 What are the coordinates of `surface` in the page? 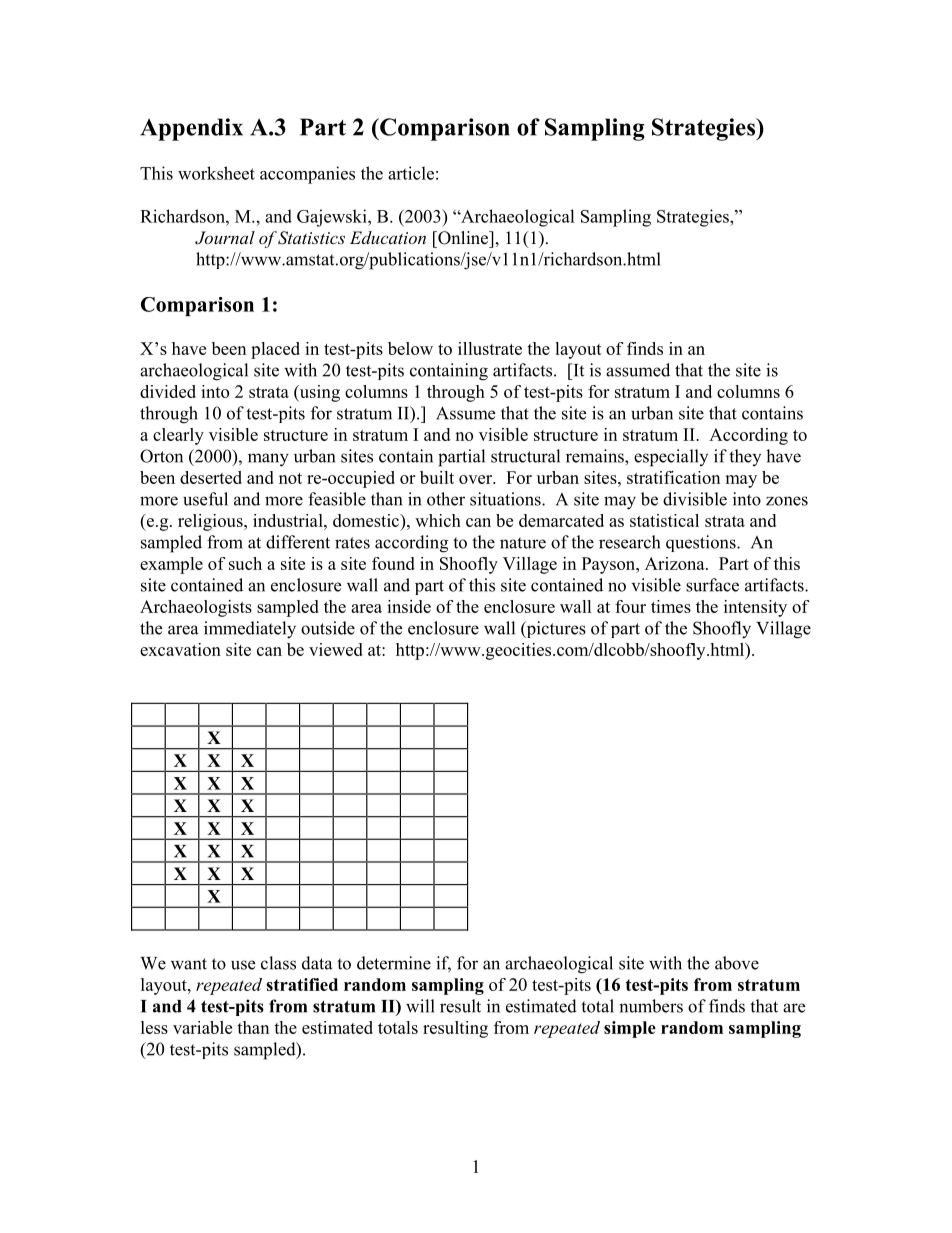 It's located at (712, 585).
